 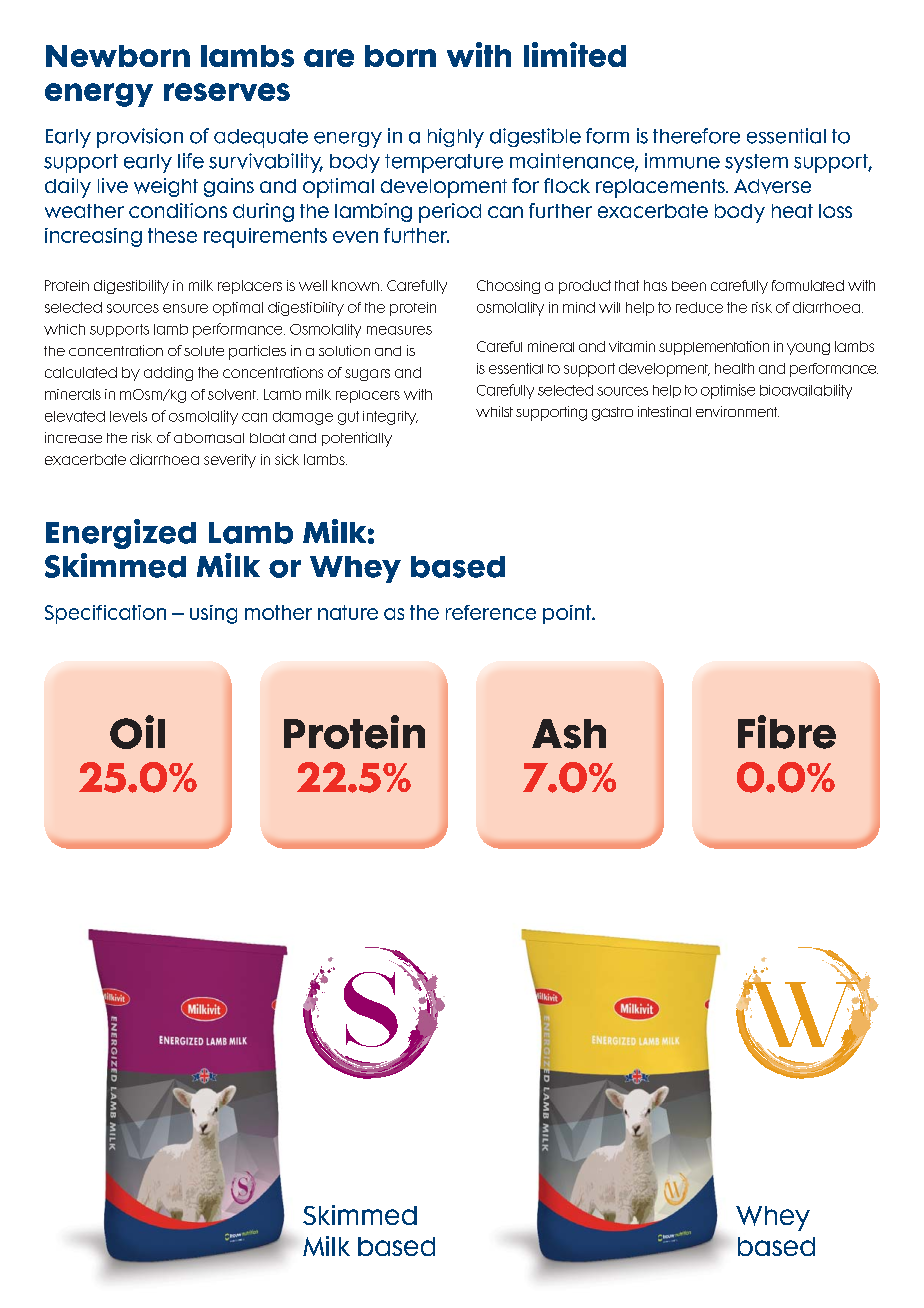 What do you see at coordinates (575, 54) in the document?
I see `limited` at bounding box center [575, 54].
